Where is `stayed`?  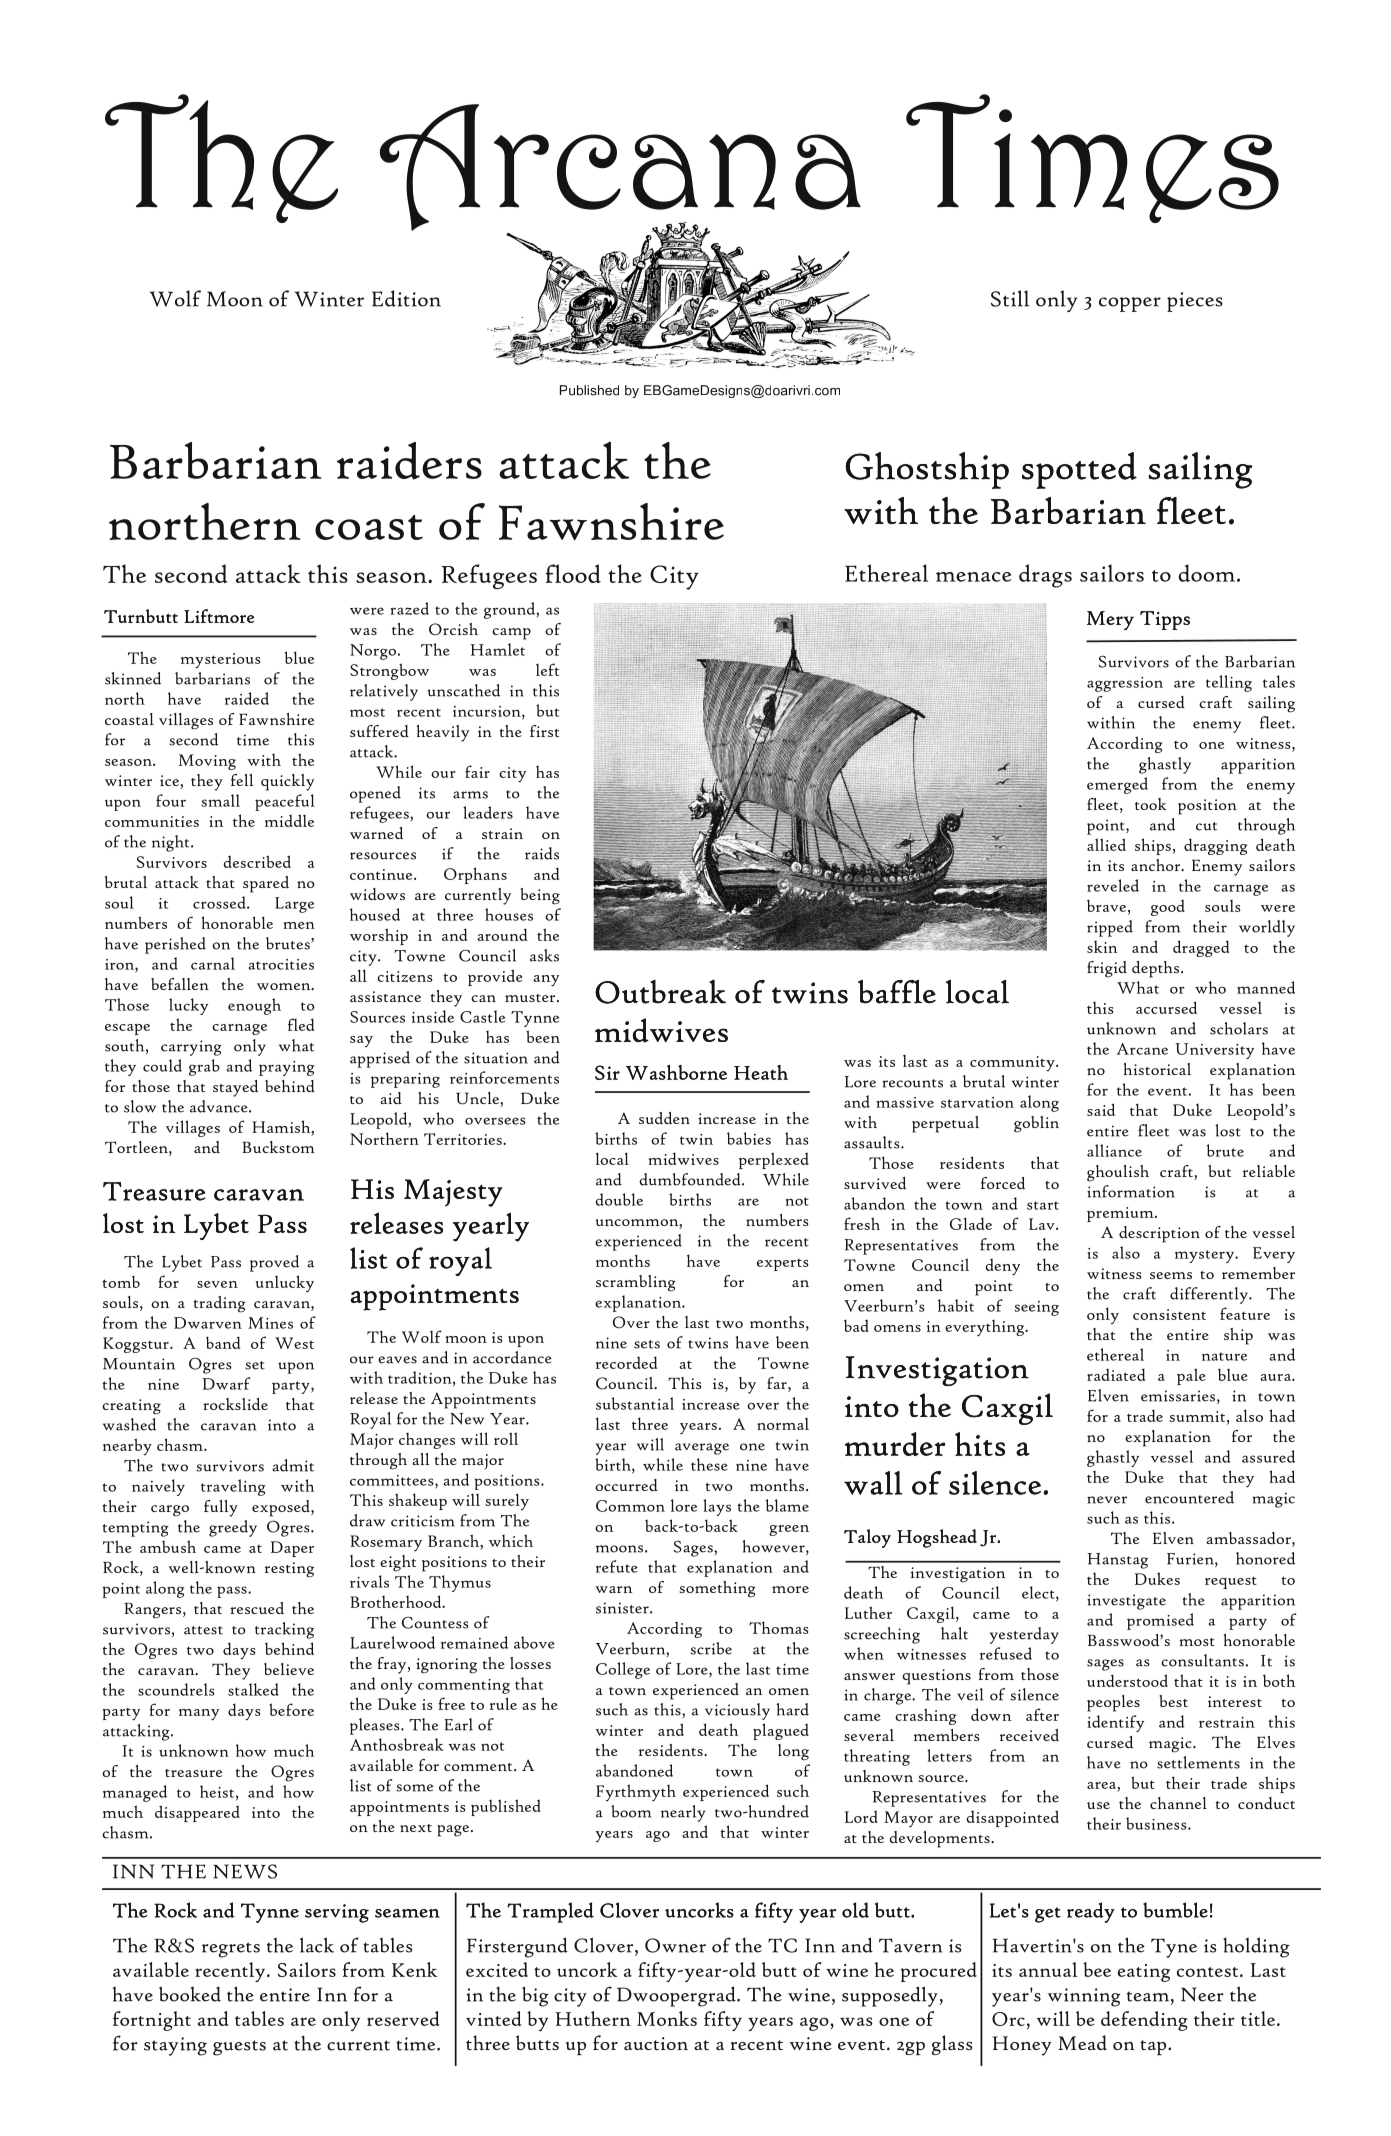
stayed is located at coordinates (235, 1088).
